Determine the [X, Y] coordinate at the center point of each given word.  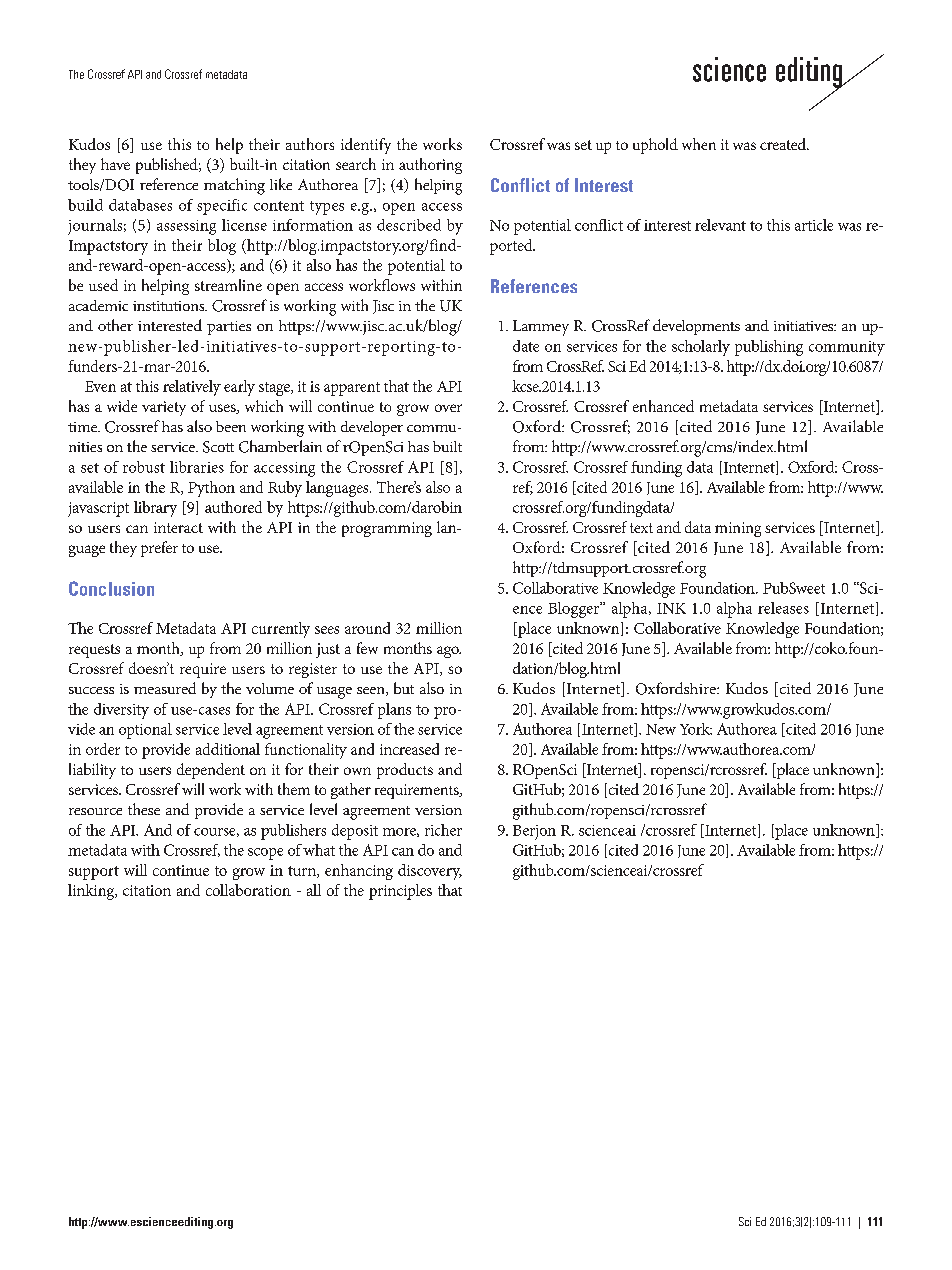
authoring [430, 166]
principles [400, 892]
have [115, 164]
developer [372, 428]
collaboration [248, 890]
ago [449, 652]
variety [164, 408]
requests [94, 651]
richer [443, 830]
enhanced [663, 406]
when [699, 144]
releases [783, 608]
